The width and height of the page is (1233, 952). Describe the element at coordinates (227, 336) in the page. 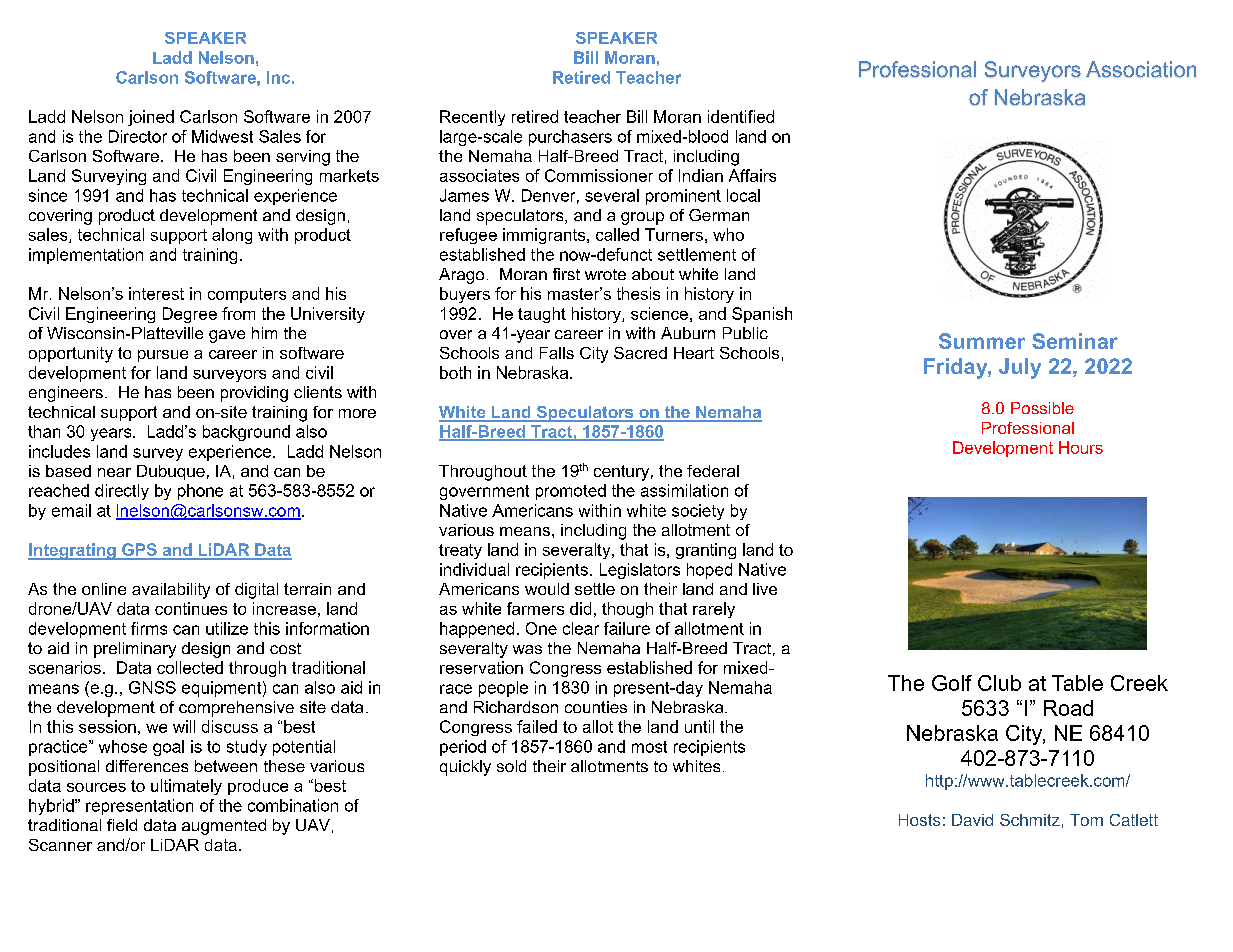

I see `gave` at that location.
